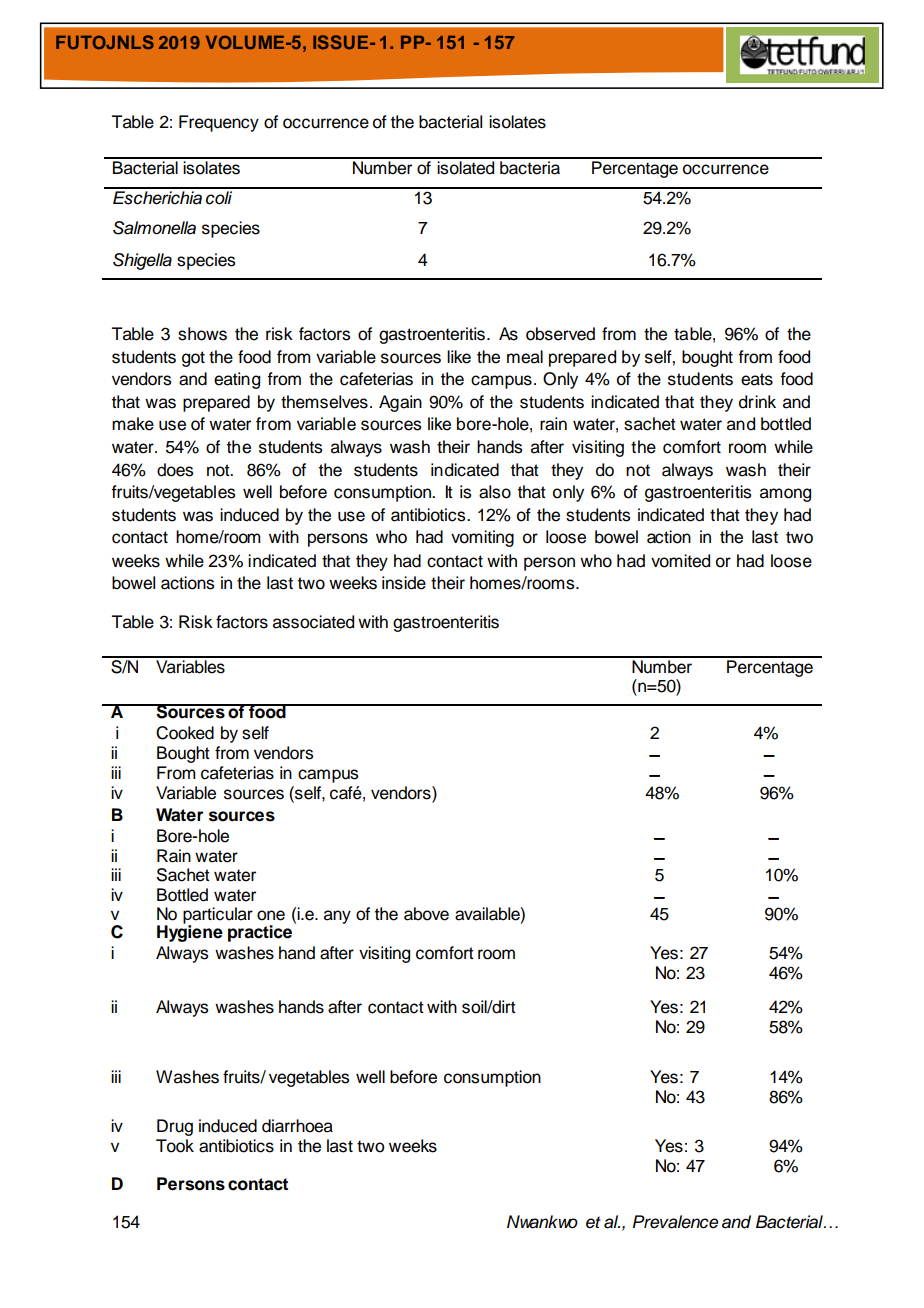 This image has height=1308, width=924. What do you see at coordinates (757, 379) in the image?
I see `eats` at bounding box center [757, 379].
